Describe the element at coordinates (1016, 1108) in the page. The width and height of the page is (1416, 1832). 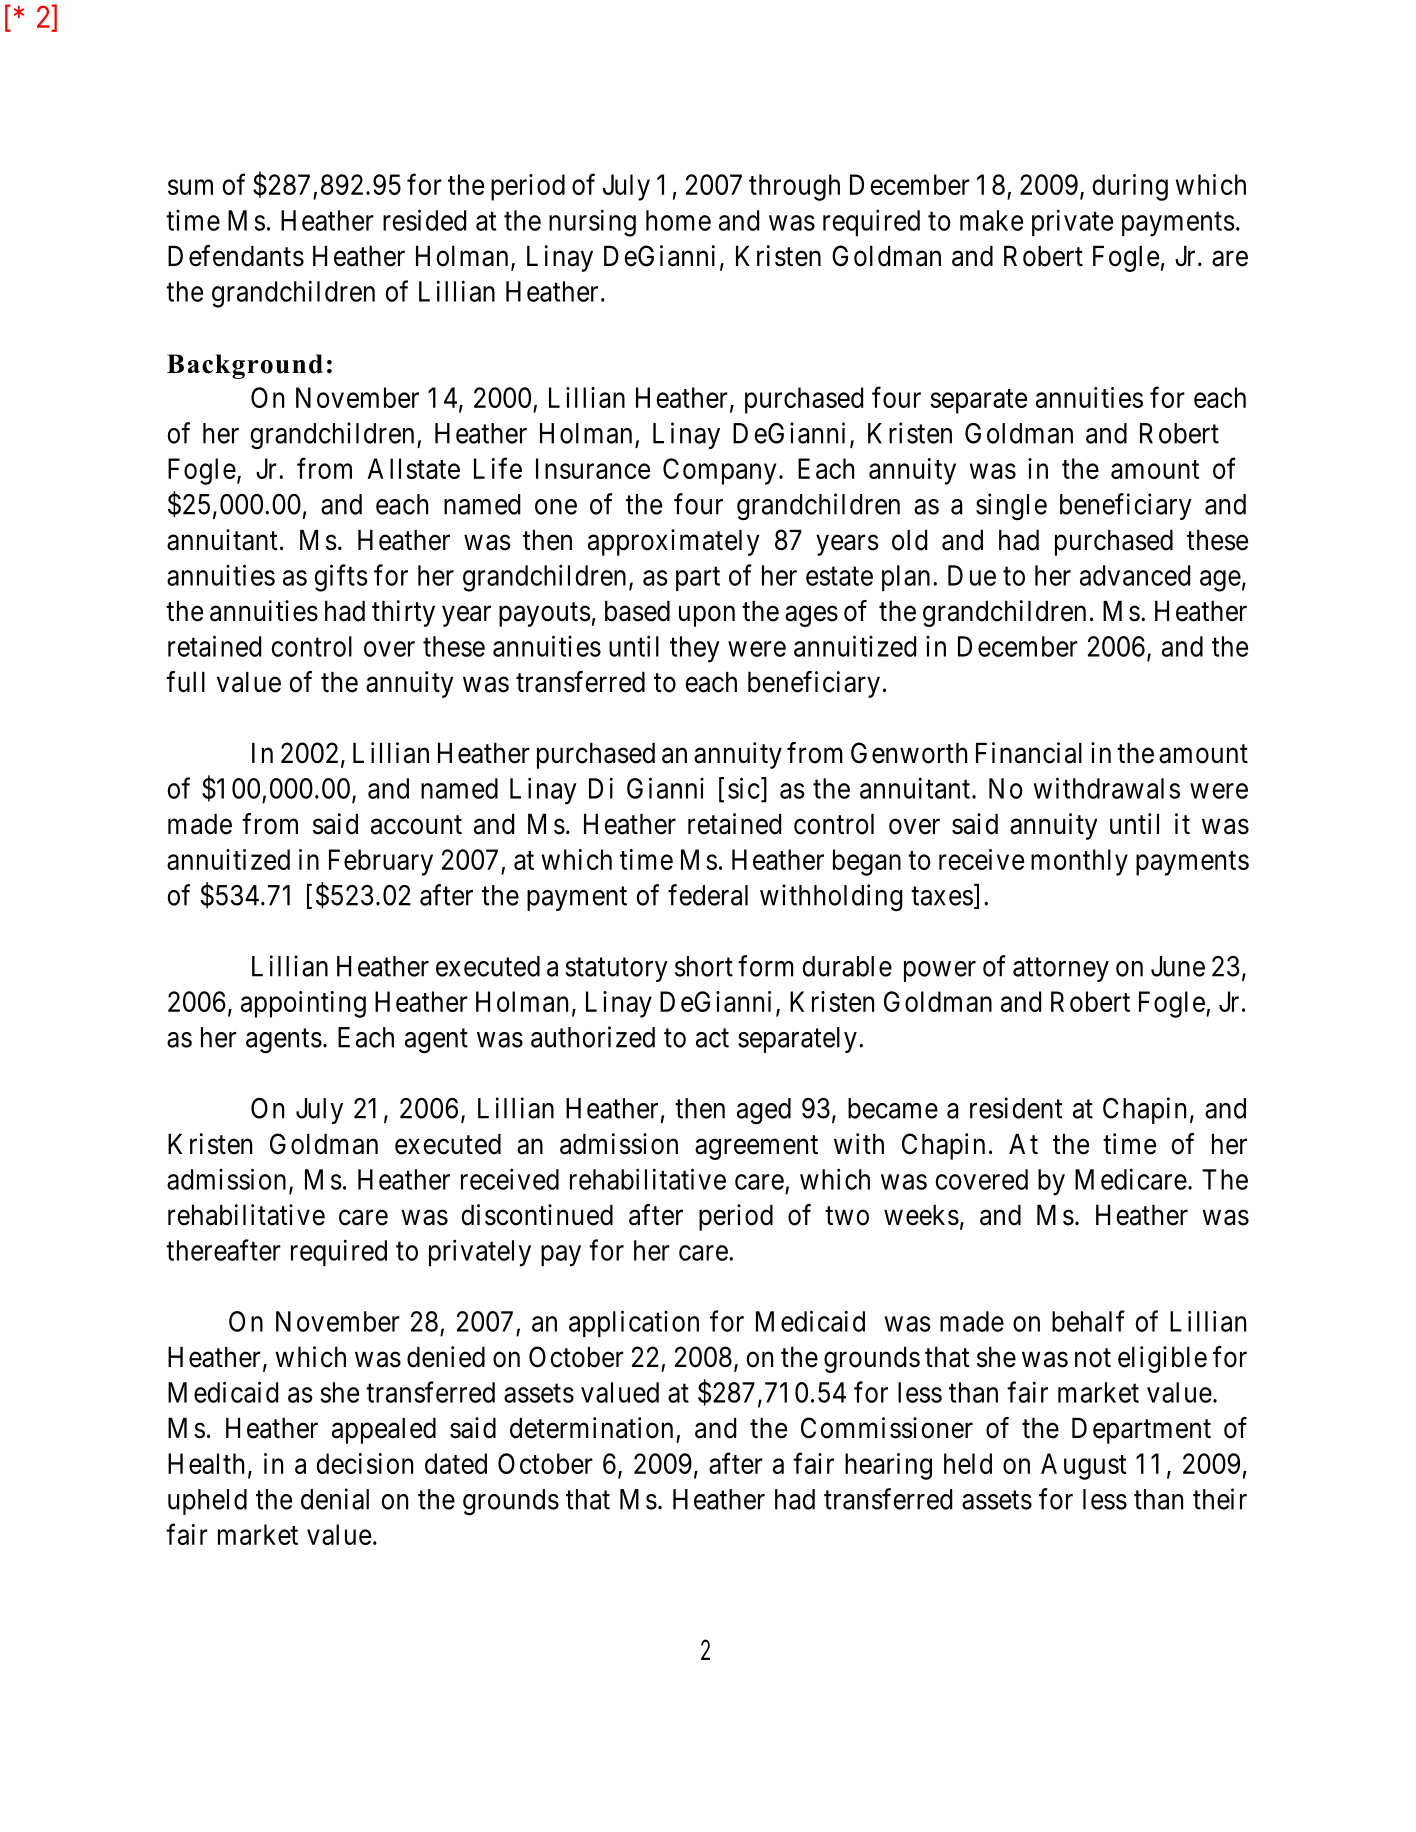
I see `resident` at that location.
